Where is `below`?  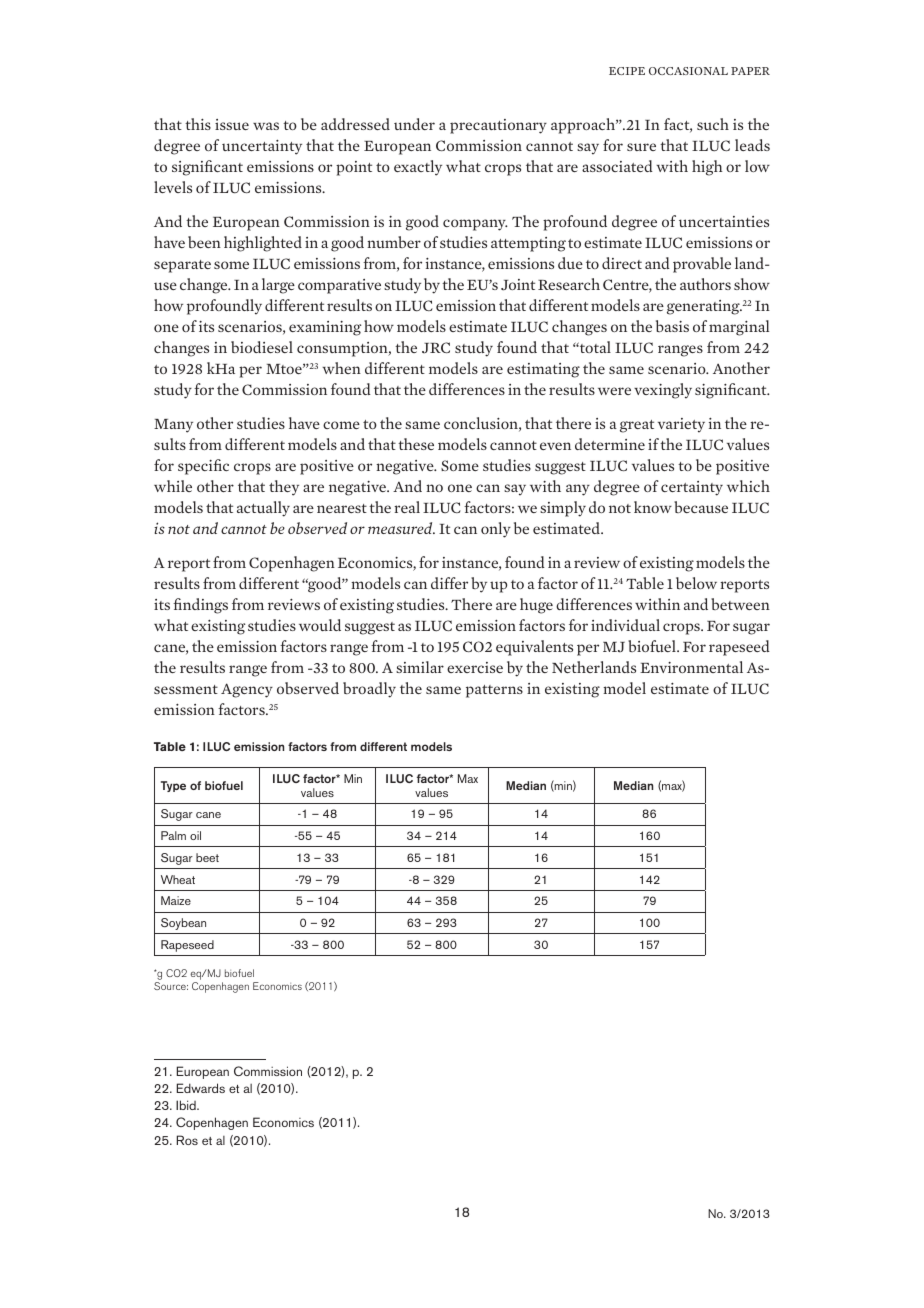 below is located at coordinates (696, 583).
